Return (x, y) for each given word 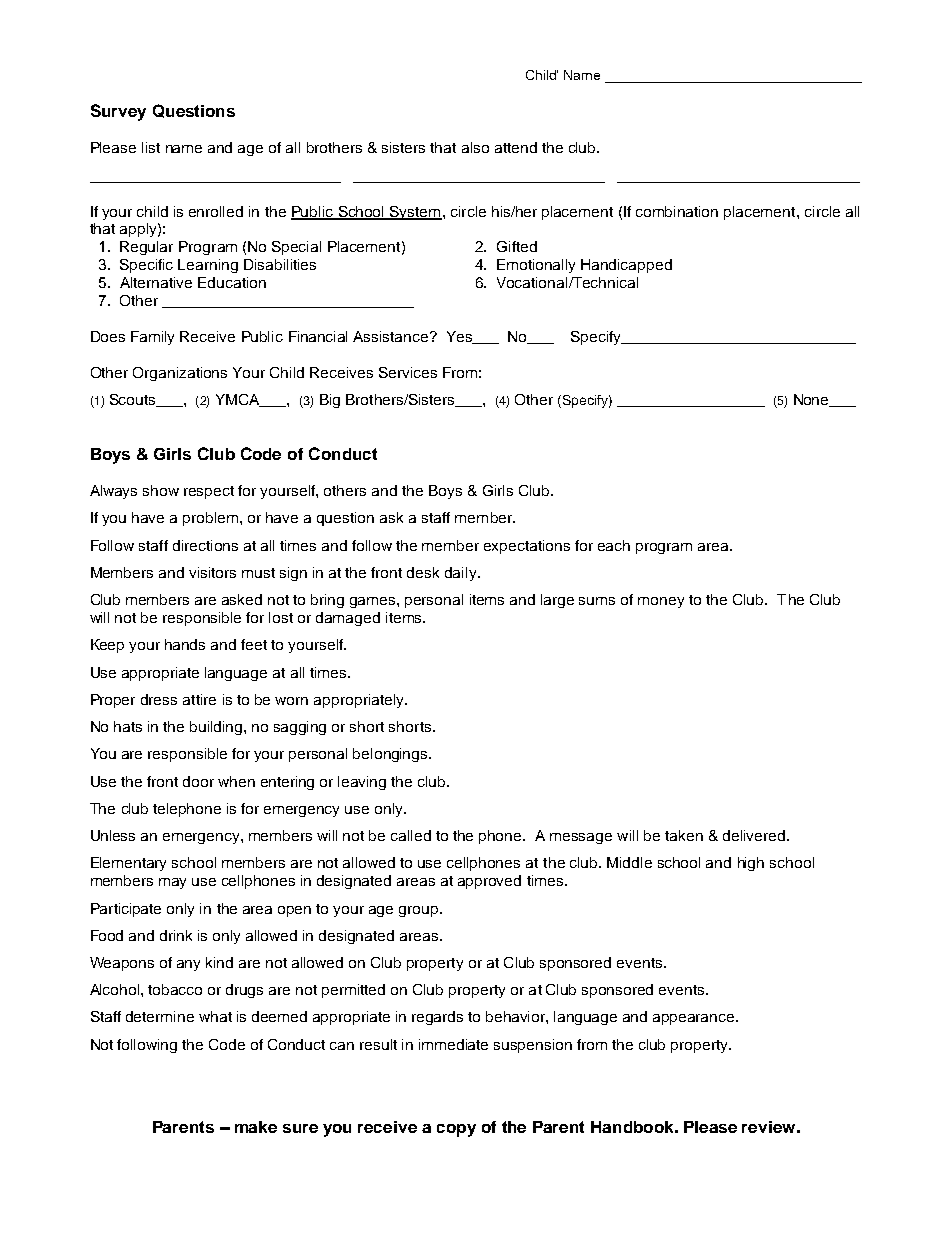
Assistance (392, 336)
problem (210, 519)
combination (677, 211)
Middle (629, 862)
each (614, 545)
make (256, 1127)
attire (199, 699)
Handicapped (626, 266)
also (475, 147)
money (661, 602)
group (420, 911)
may (172, 883)
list (151, 147)
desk (423, 572)
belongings (391, 755)
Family (152, 338)
